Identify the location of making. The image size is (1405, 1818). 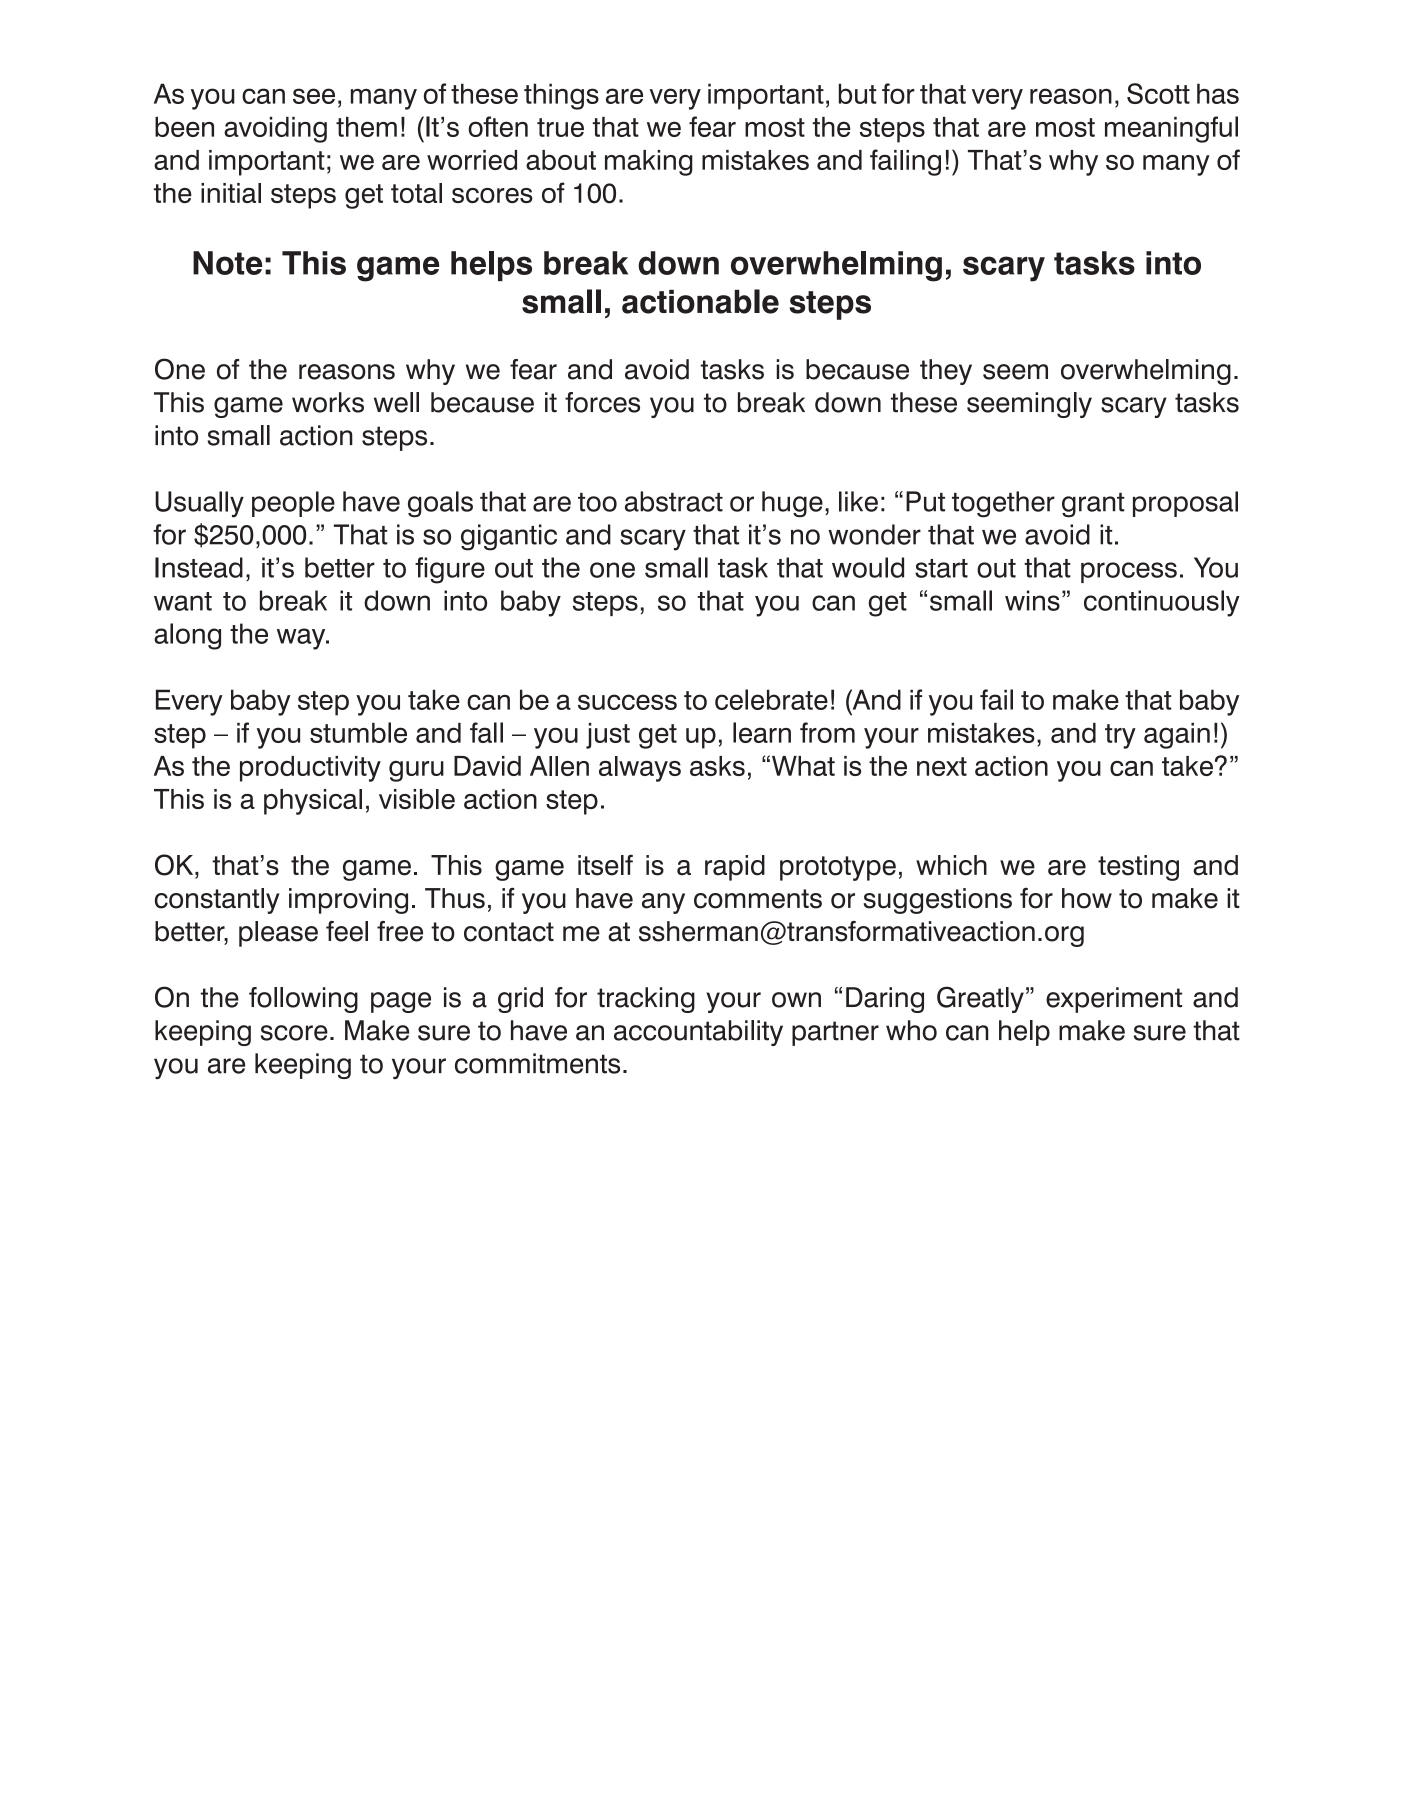
(649, 163).
